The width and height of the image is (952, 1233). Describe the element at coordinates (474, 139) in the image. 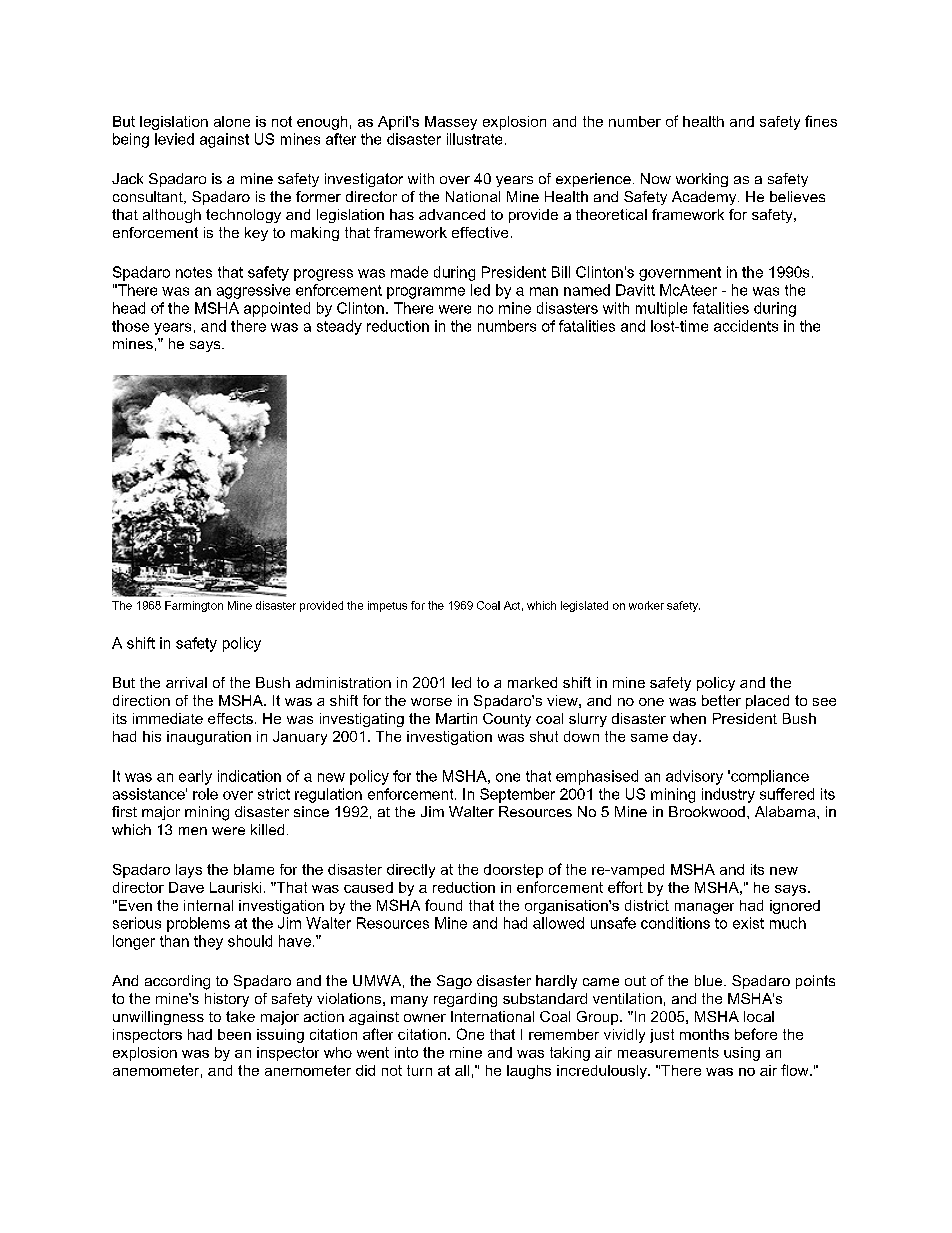

I see `illustrate` at that location.
